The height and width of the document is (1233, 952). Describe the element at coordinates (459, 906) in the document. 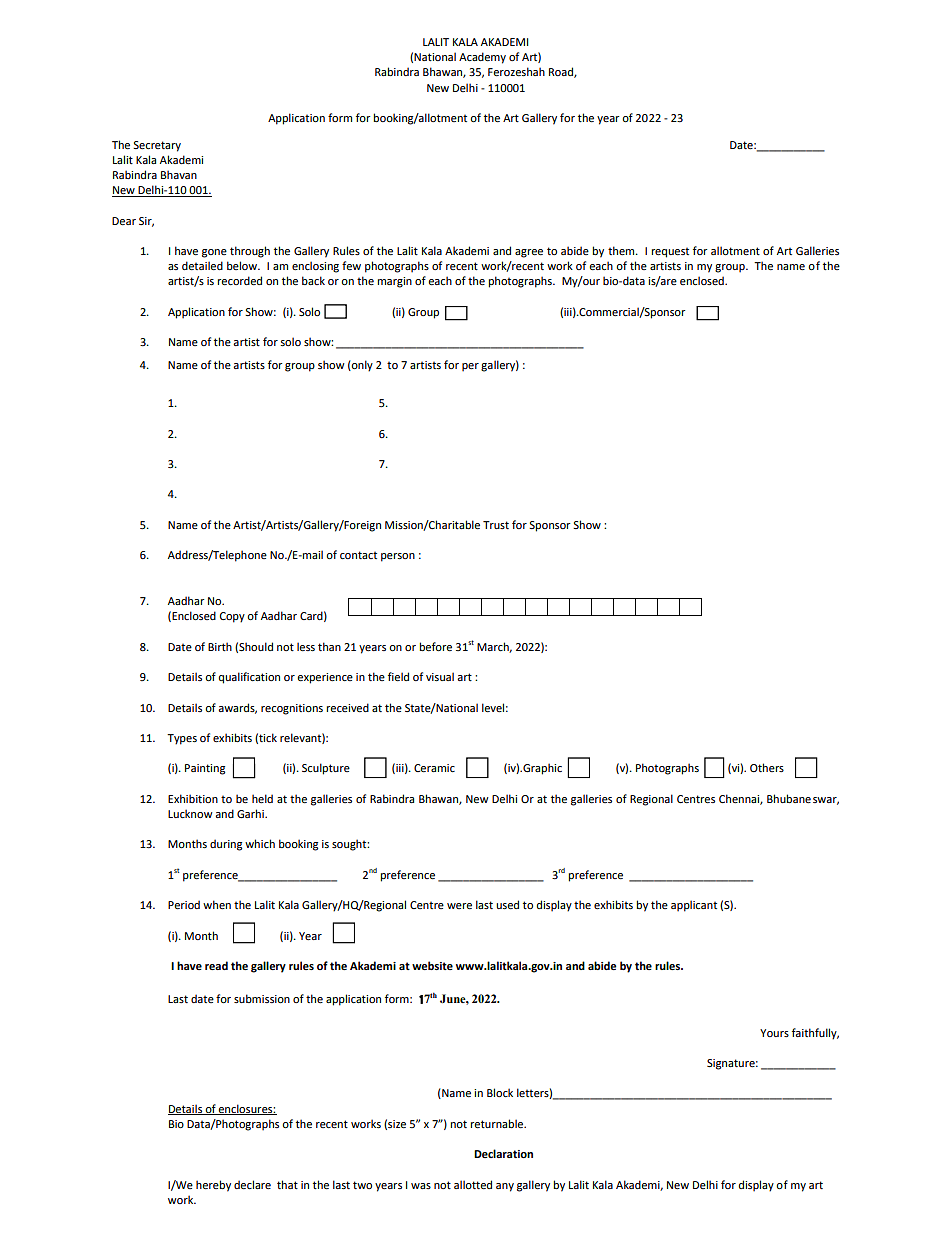

I see `were` at that location.
